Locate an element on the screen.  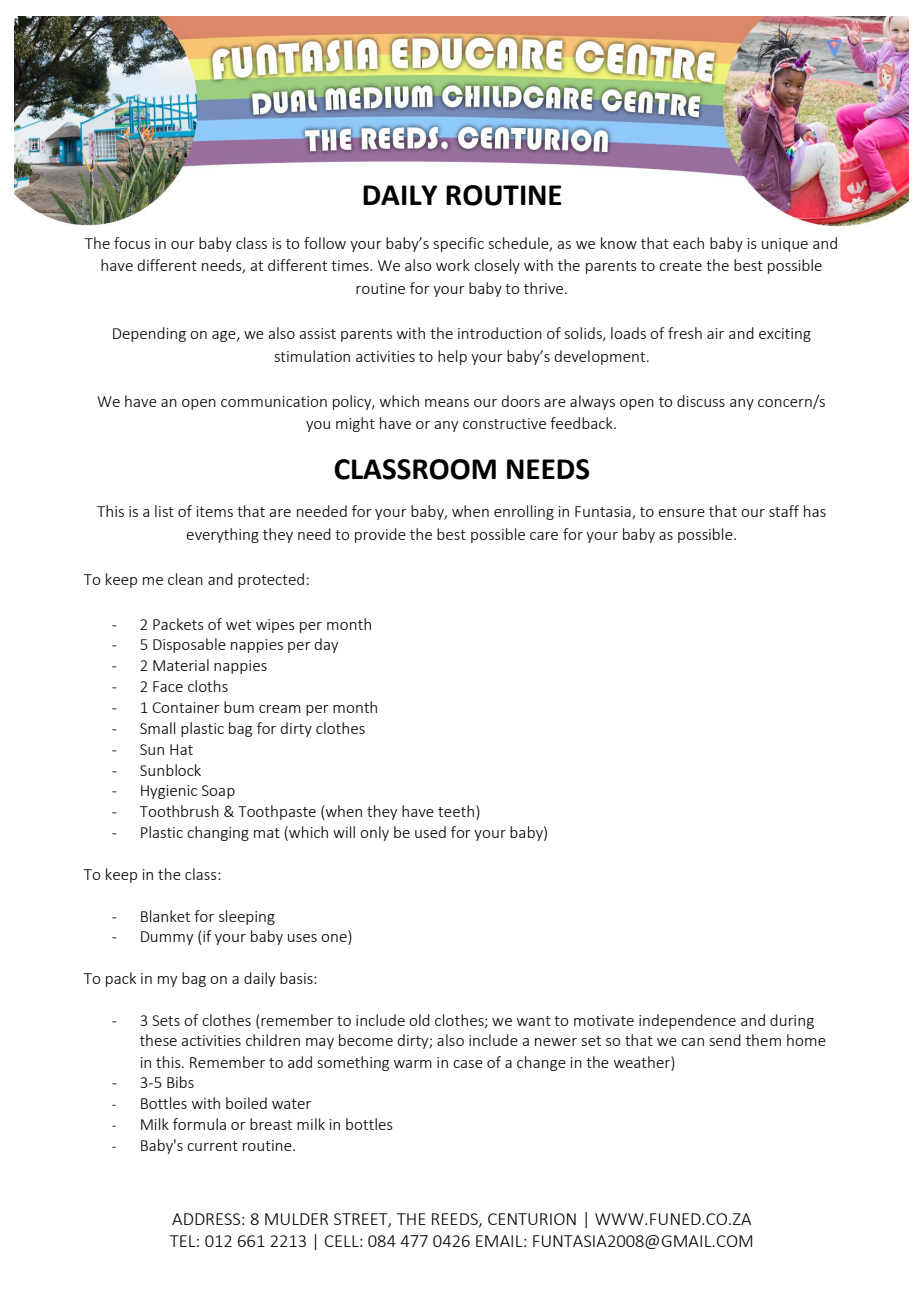
old is located at coordinates (419, 1020).
